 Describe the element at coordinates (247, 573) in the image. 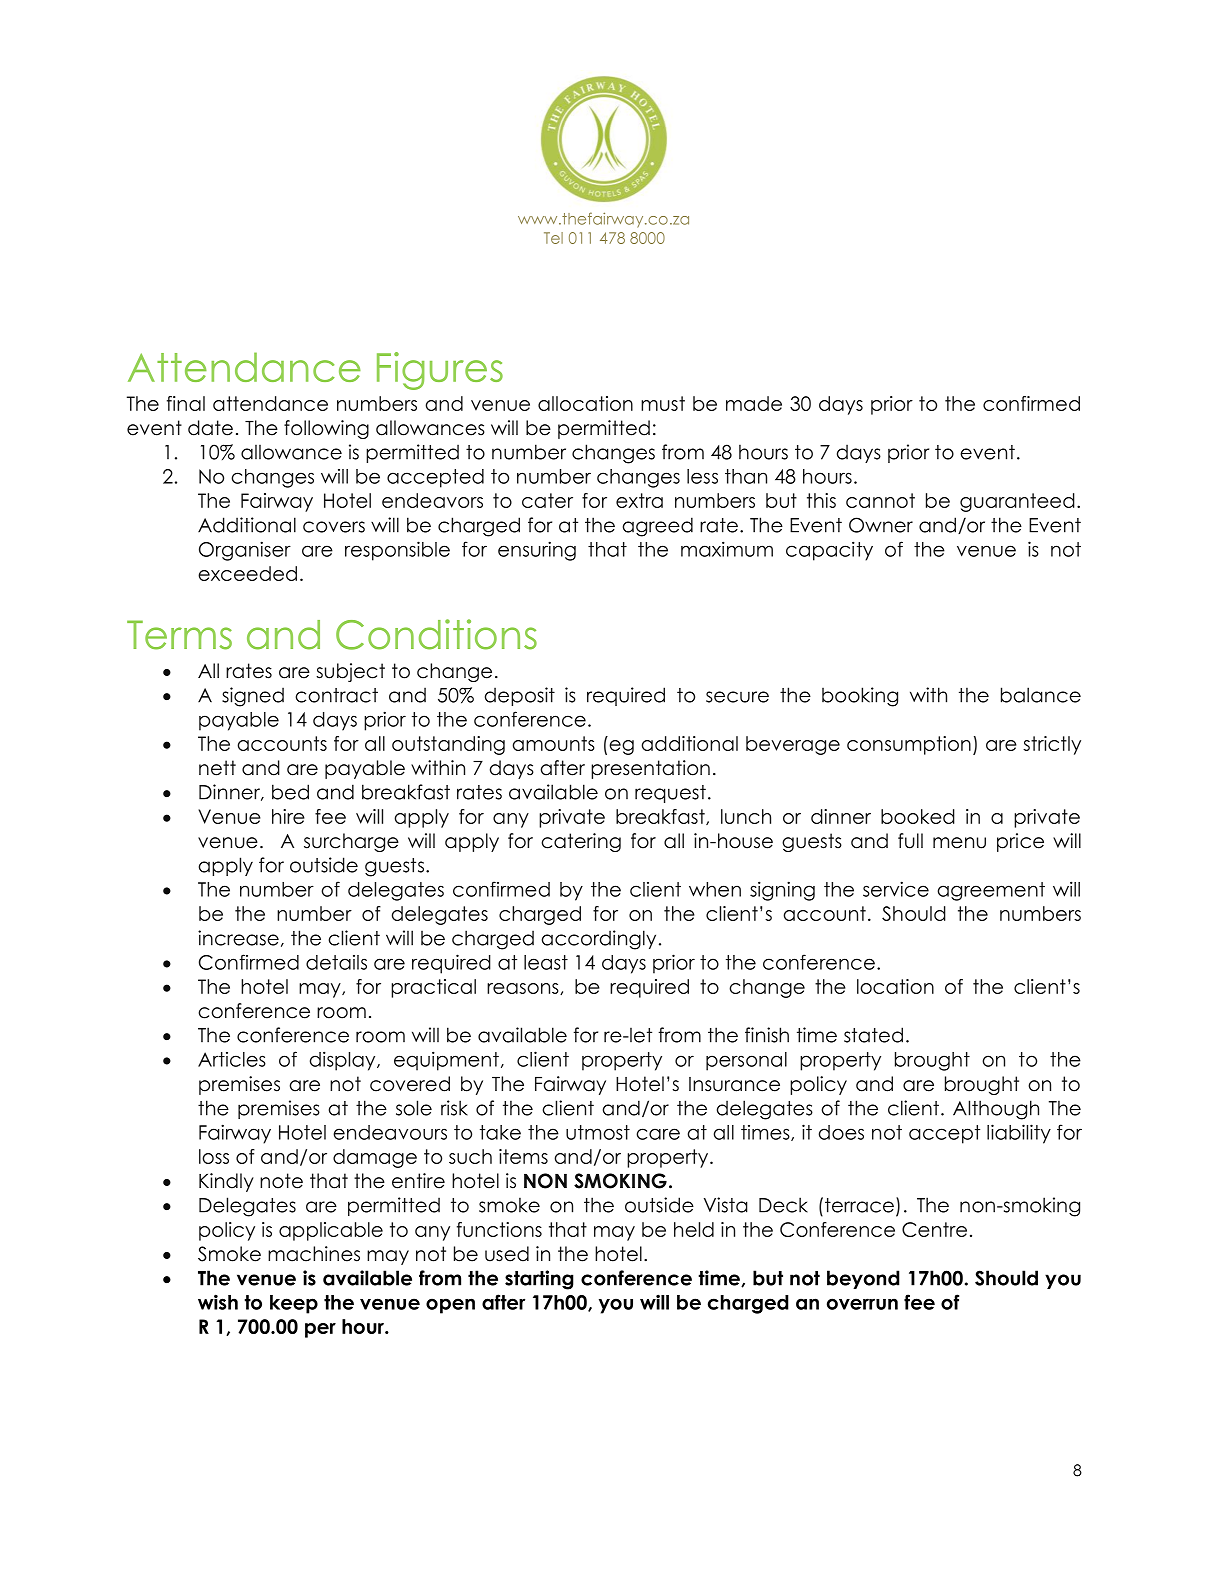

I see `exceeded` at that location.
